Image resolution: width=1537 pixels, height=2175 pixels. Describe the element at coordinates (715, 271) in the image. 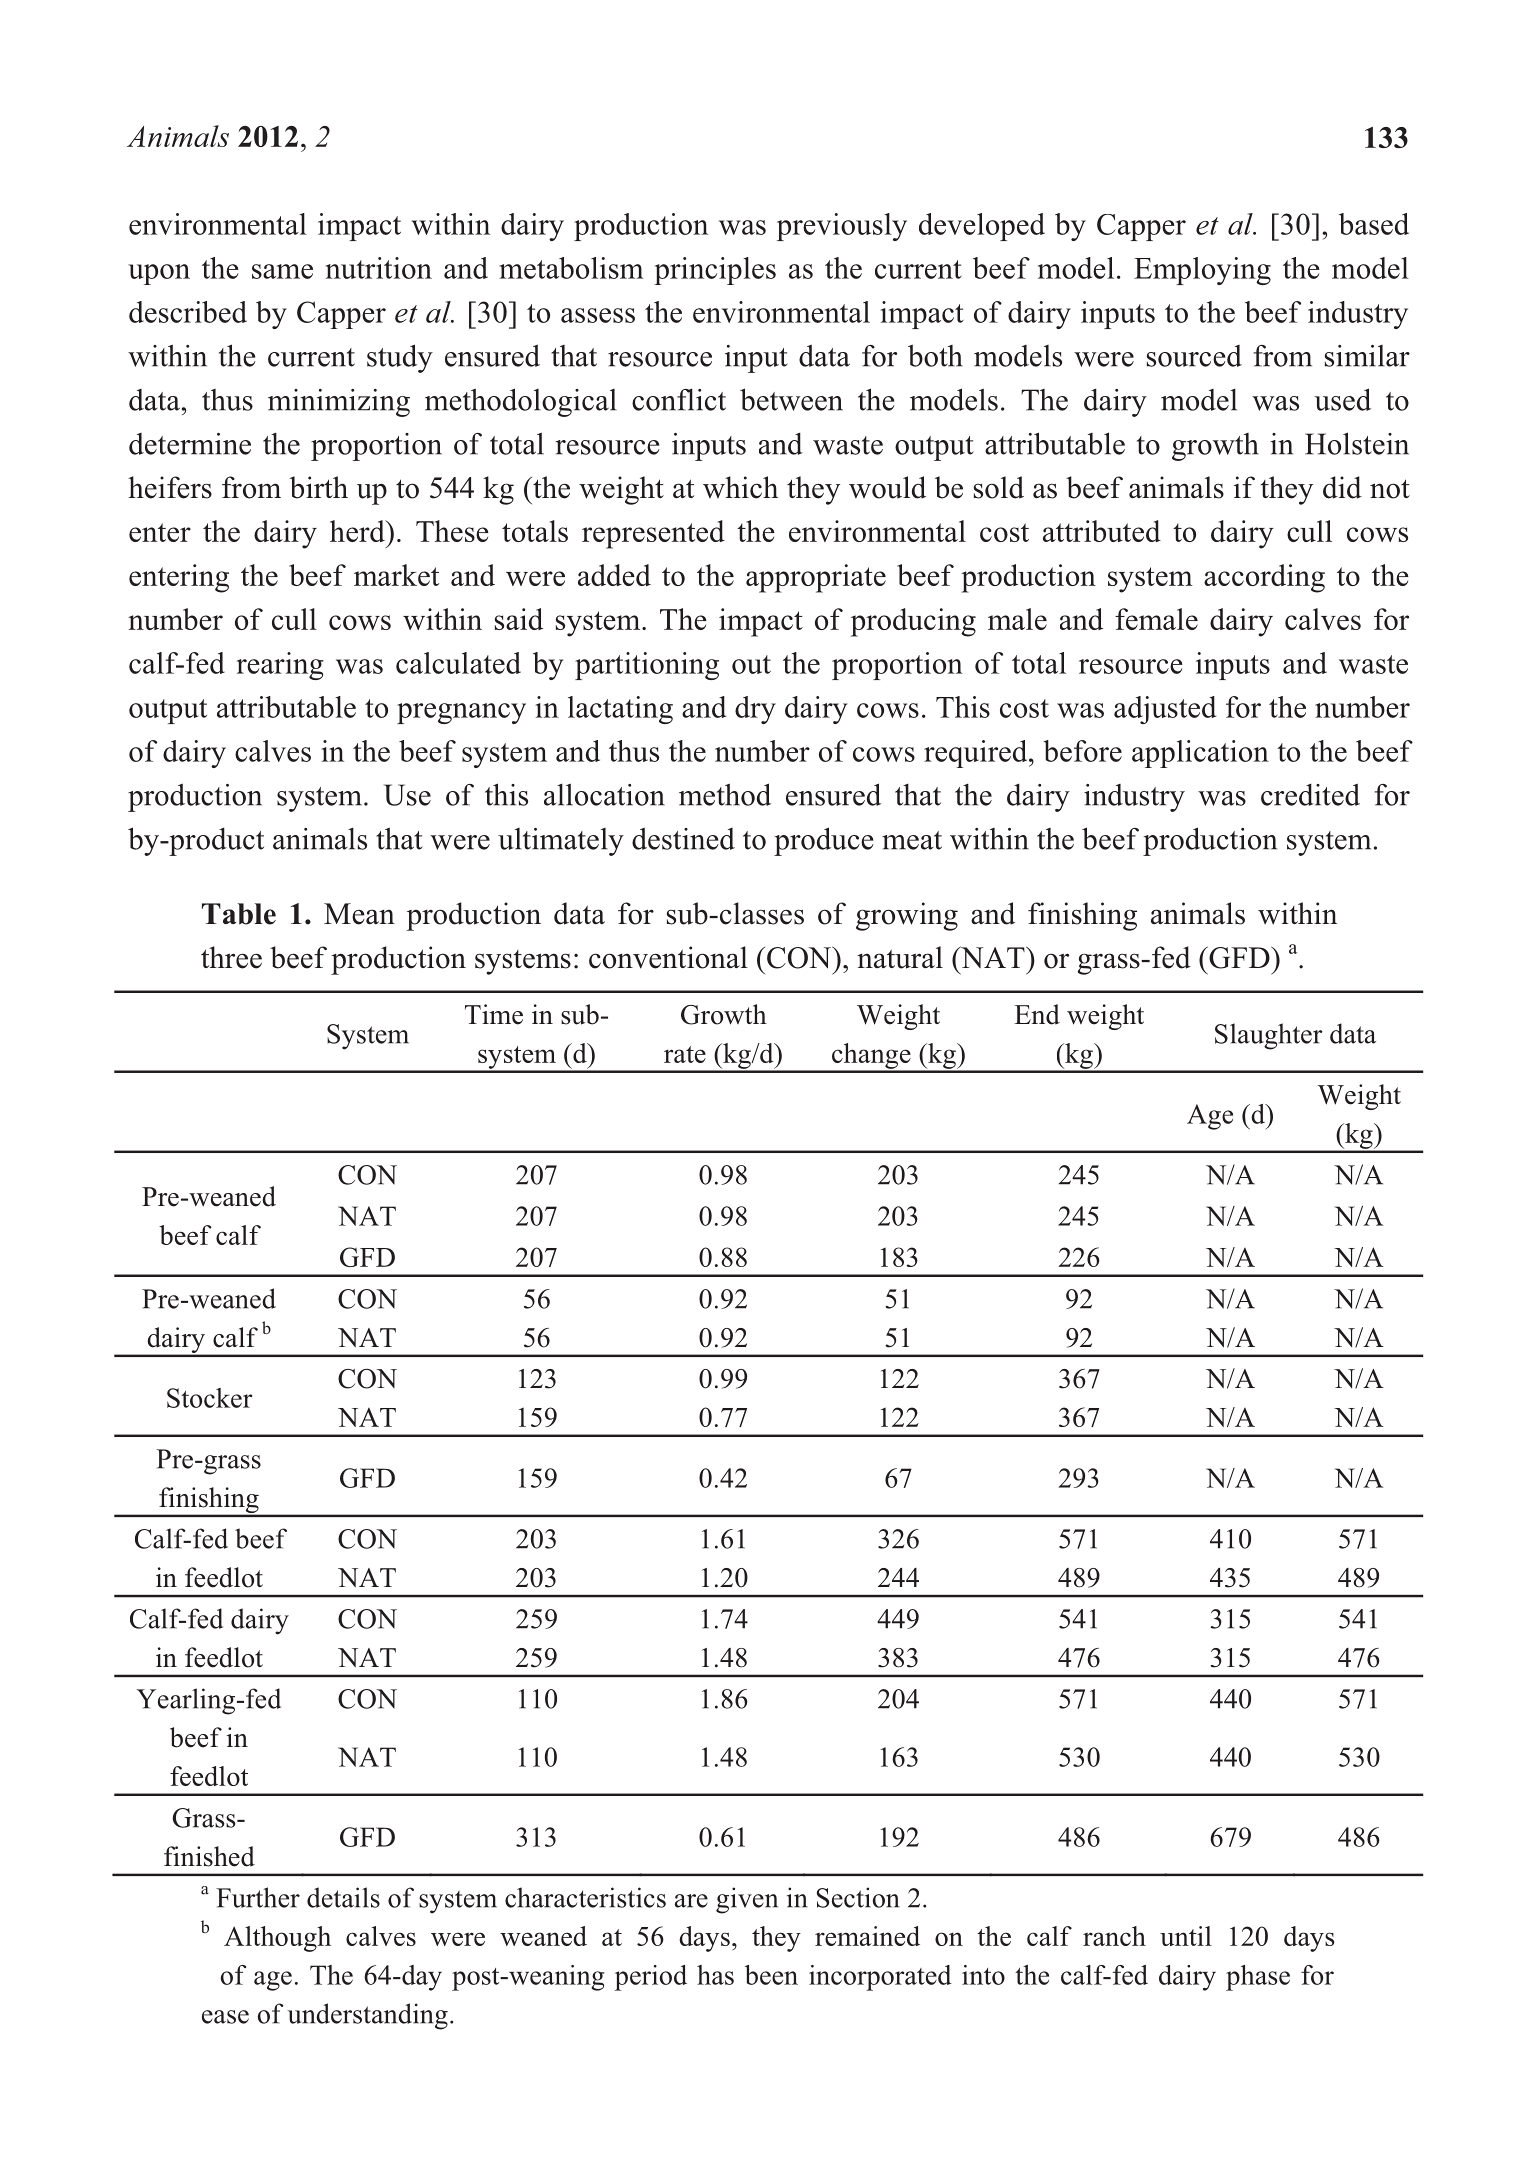

I see `principles` at that location.
